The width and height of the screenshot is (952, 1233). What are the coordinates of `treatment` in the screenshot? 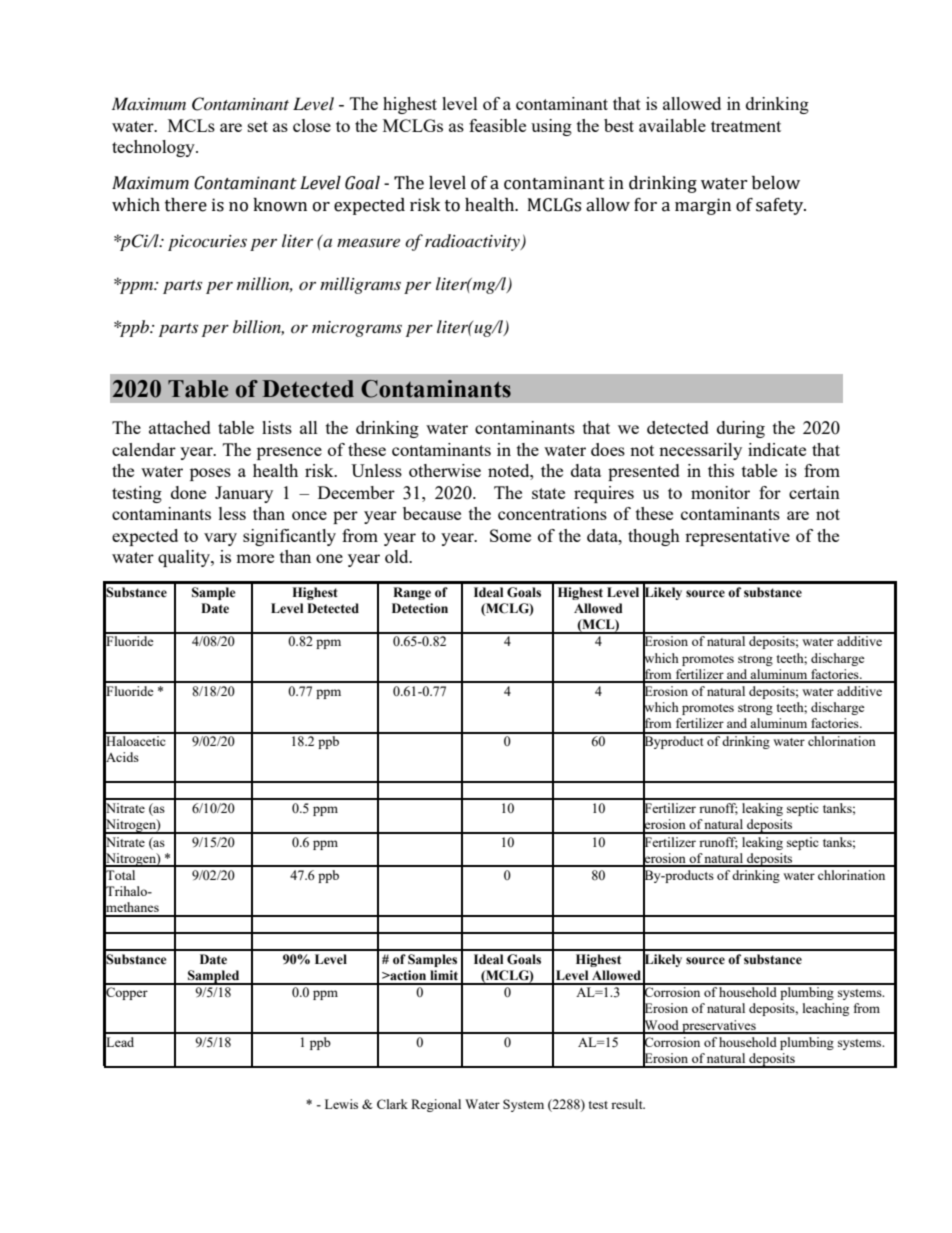 It's located at (746, 126).
